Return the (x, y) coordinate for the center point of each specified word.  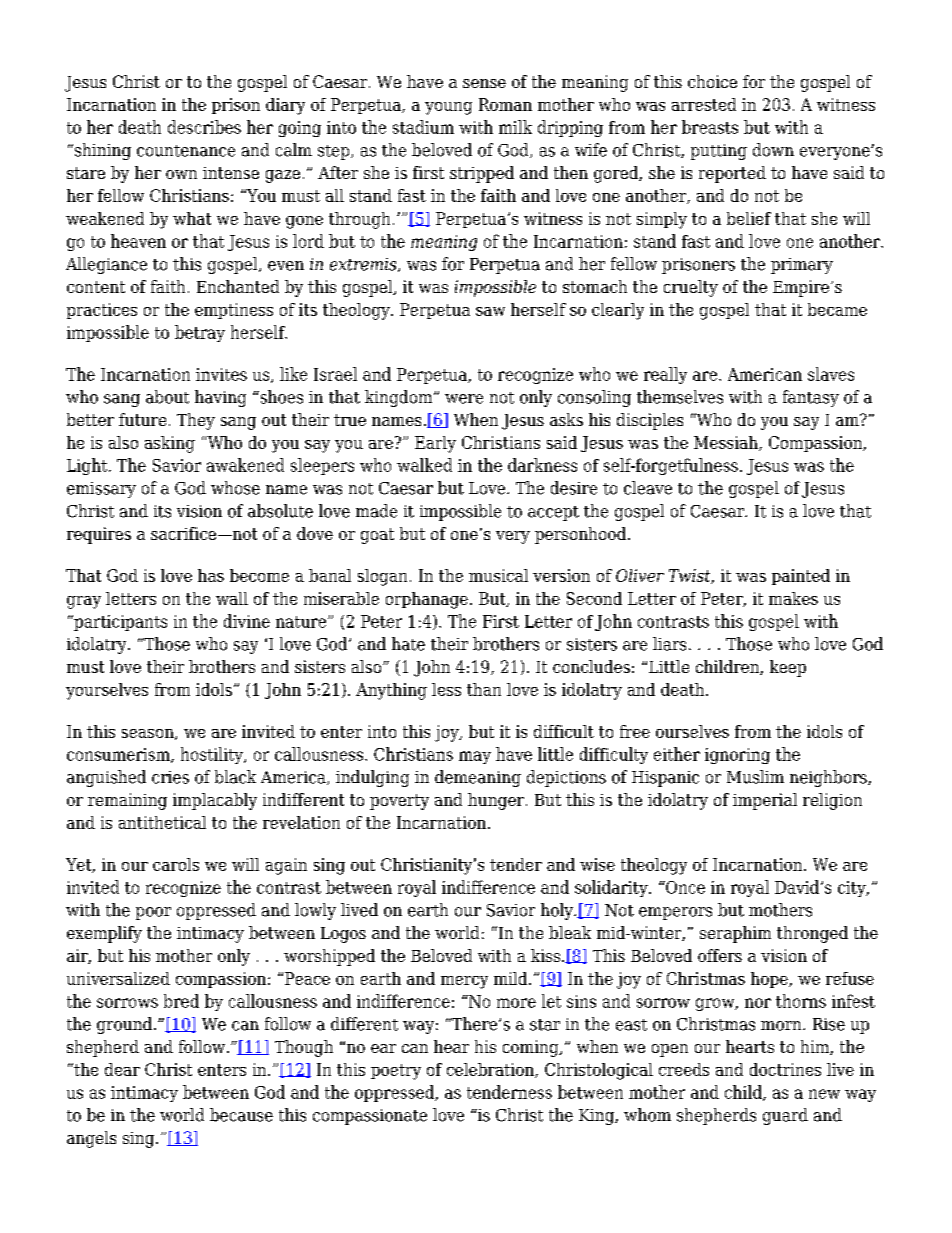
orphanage (427, 600)
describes (204, 127)
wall (232, 598)
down (773, 150)
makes (793, 598)
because (241, 1115)
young (448, 108)
